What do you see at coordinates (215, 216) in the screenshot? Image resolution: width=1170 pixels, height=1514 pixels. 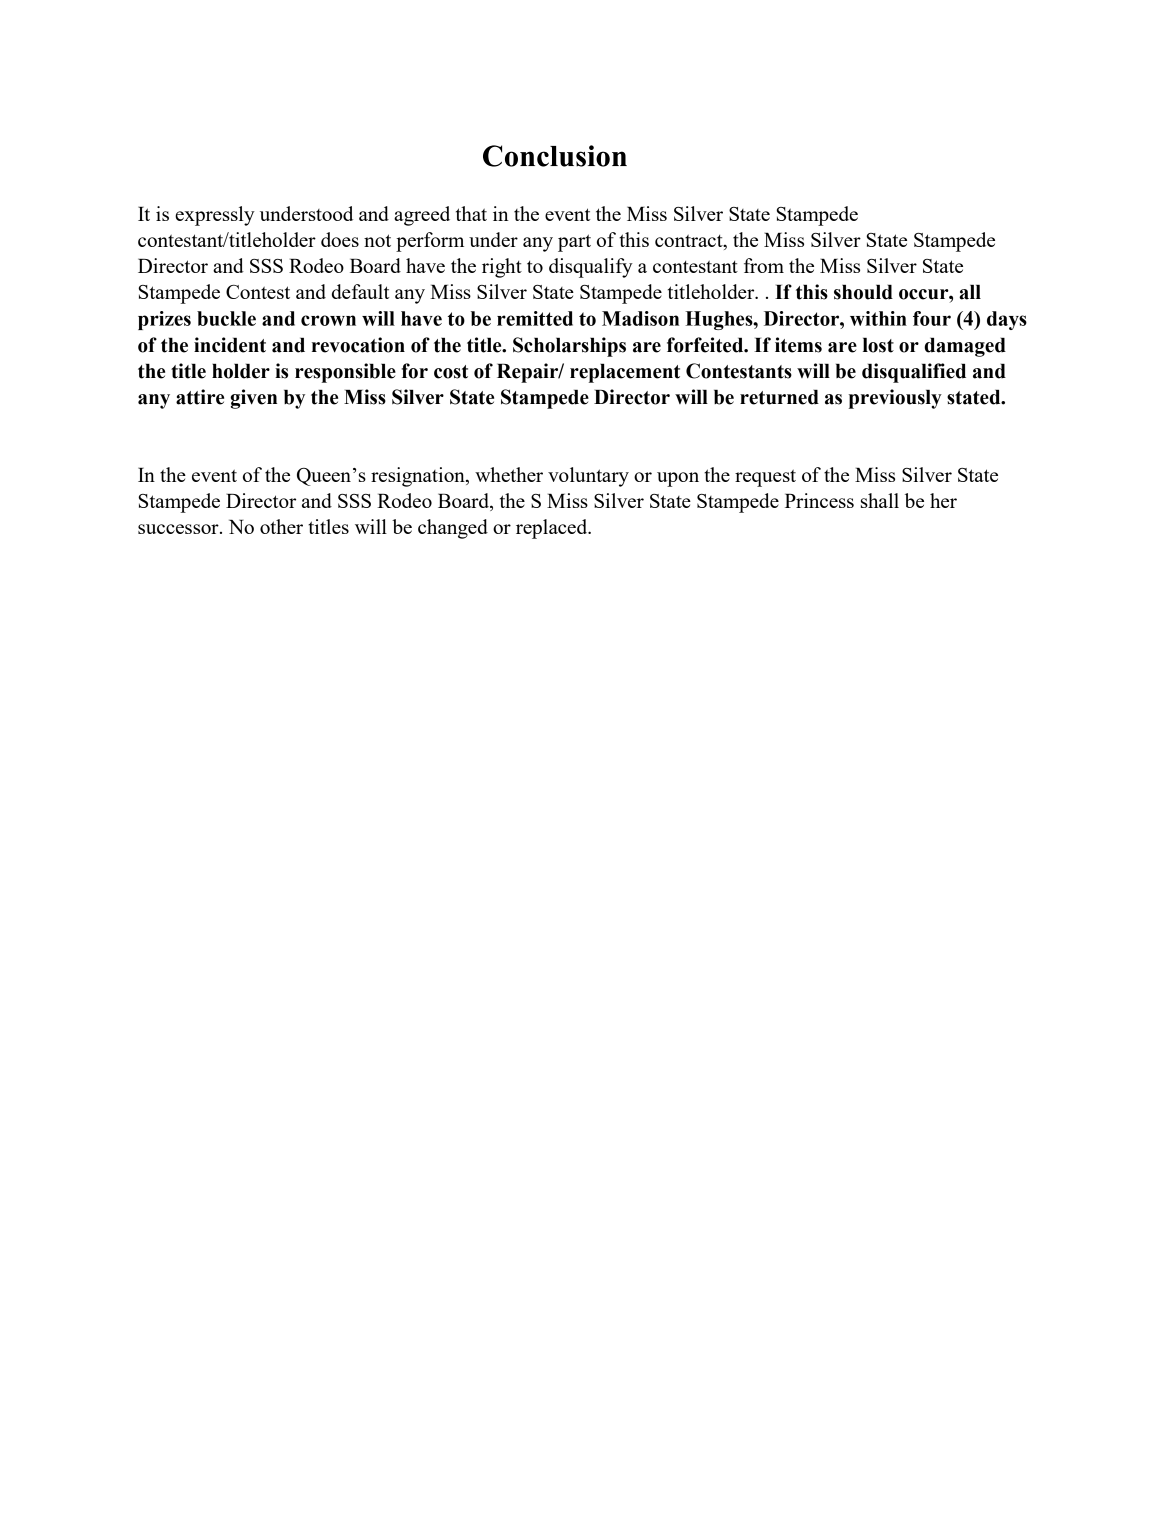 I see `expressly` at bounding box center [215, 216].
